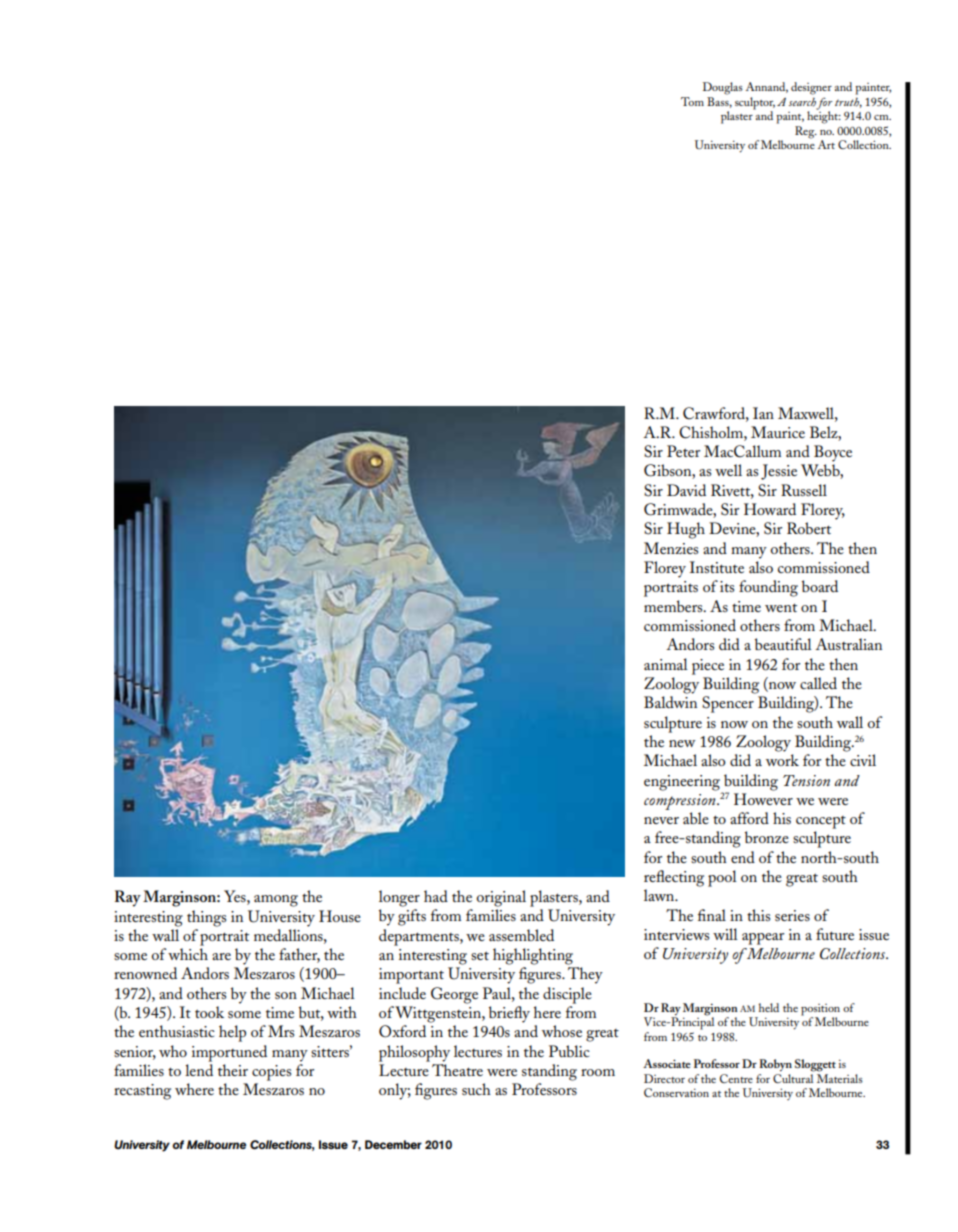  What do you see at coordinates (723, 88) in the screenshot?
I see `Douglas` at bounding box center [723, 88].
